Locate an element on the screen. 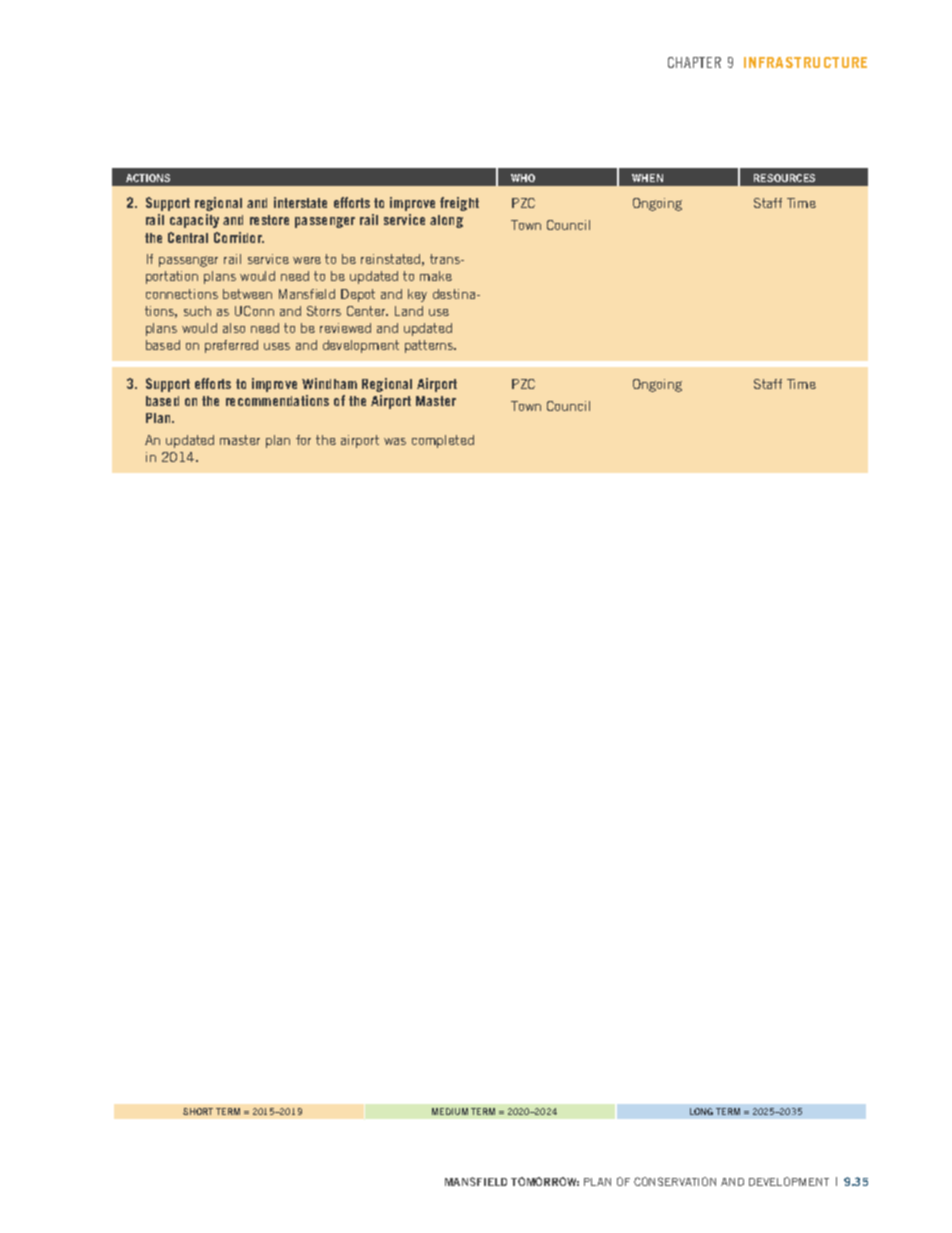 This screenshot has width=952, height=1233. Land is located at coordinates (409, 311).
